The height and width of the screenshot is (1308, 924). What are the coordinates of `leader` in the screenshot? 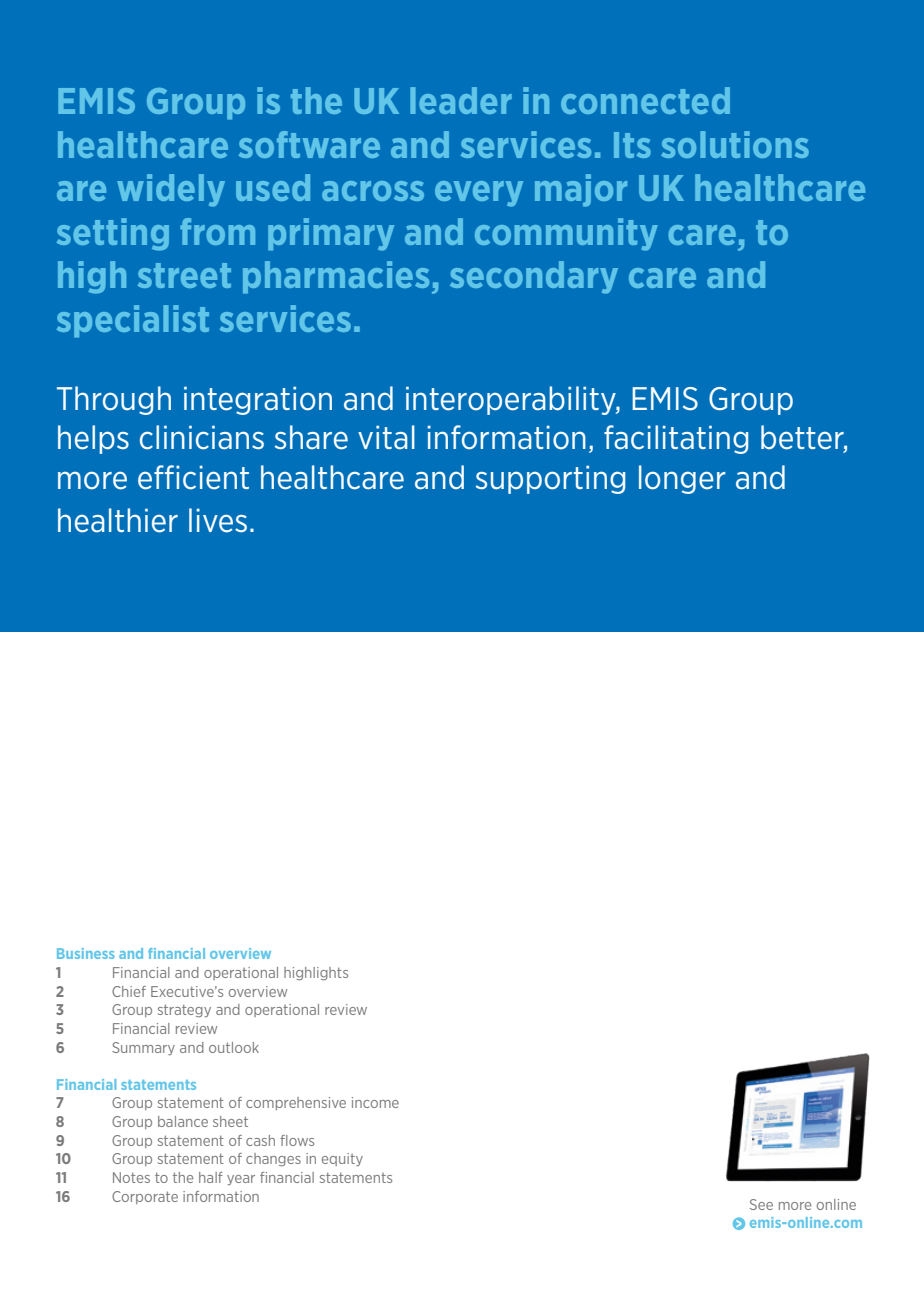 It's located at (461, 100).
